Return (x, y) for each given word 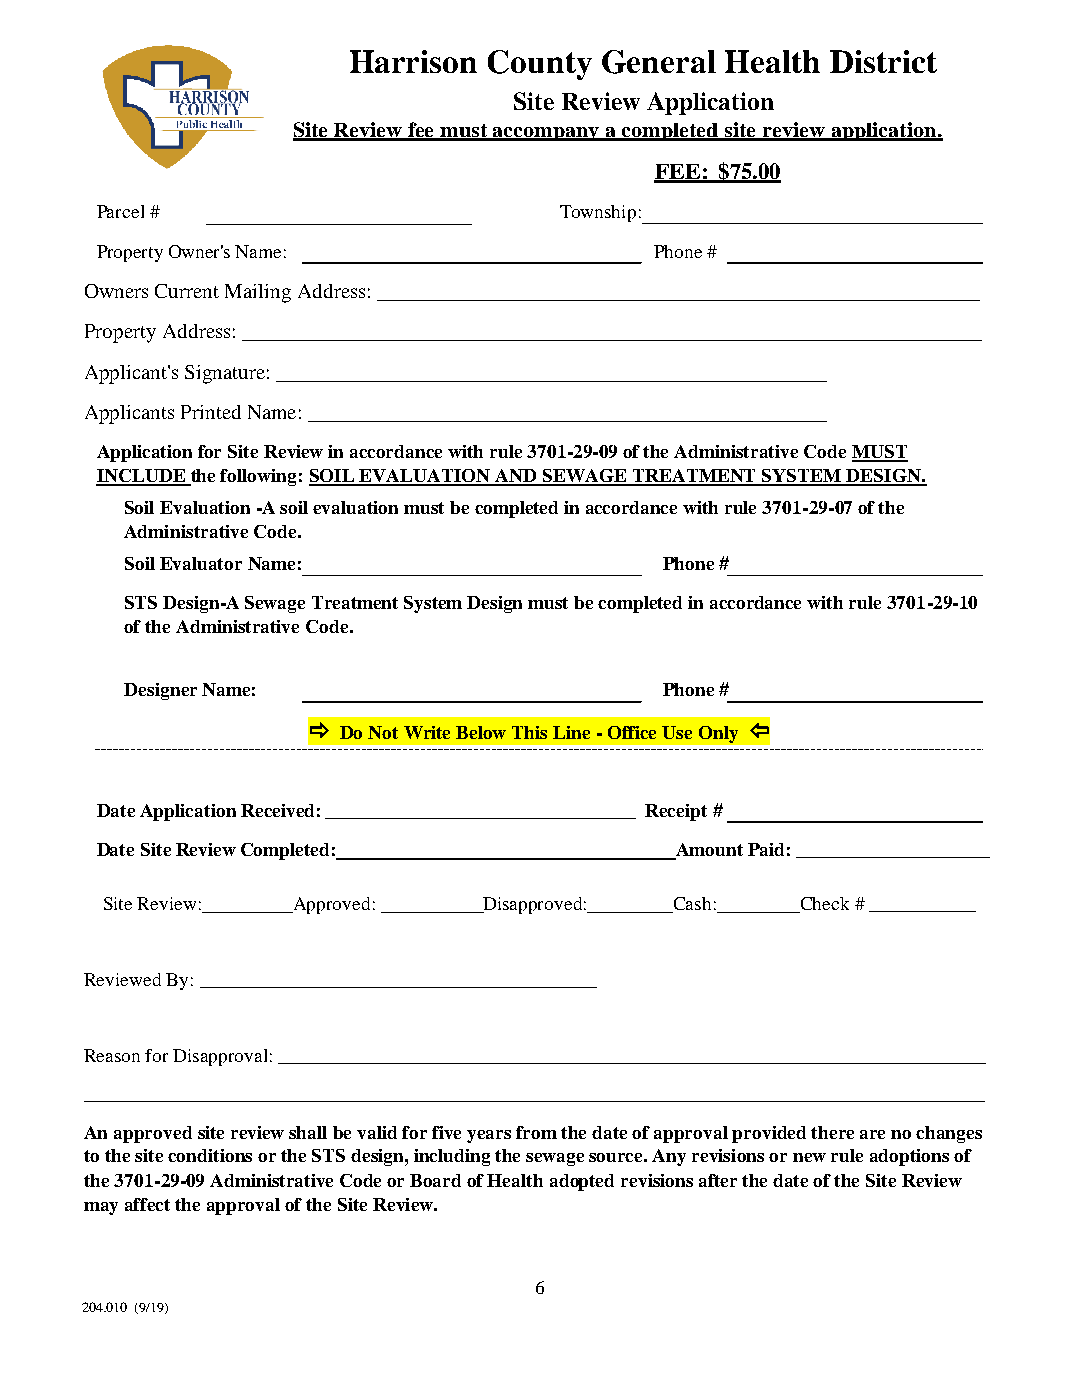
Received (277, 810)
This (529, 732)
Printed (211, 412)
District (883, 61)
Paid (766, 849)
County (540, 65)
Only (718, 734)
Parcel (120, 211)
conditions (210, 1155)
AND (517, 477)
